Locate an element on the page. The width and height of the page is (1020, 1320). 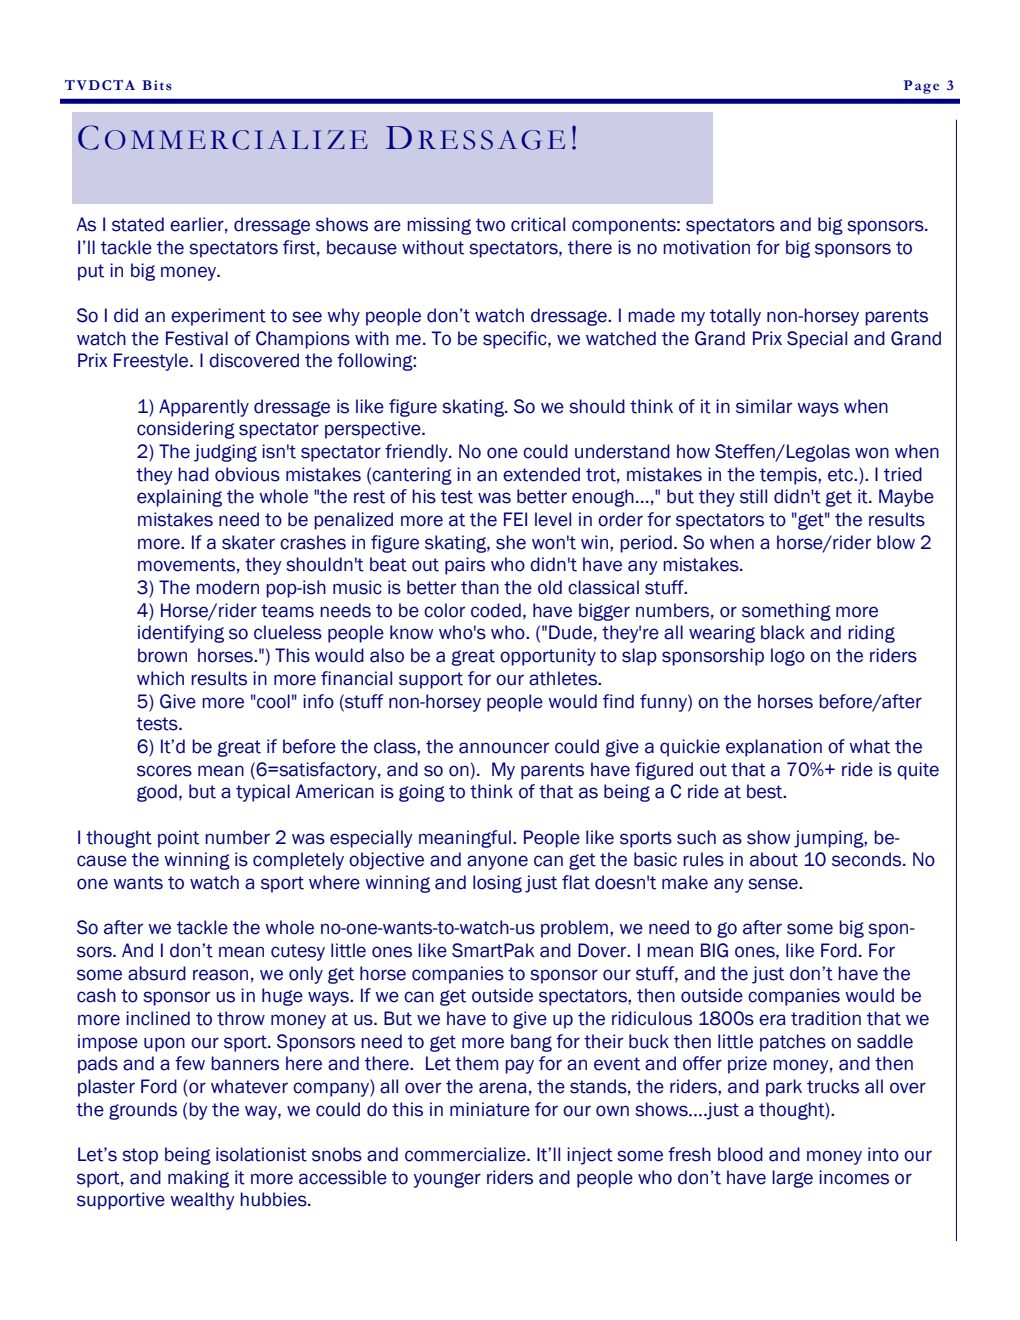
extended is located at coordinates (541, 474).
